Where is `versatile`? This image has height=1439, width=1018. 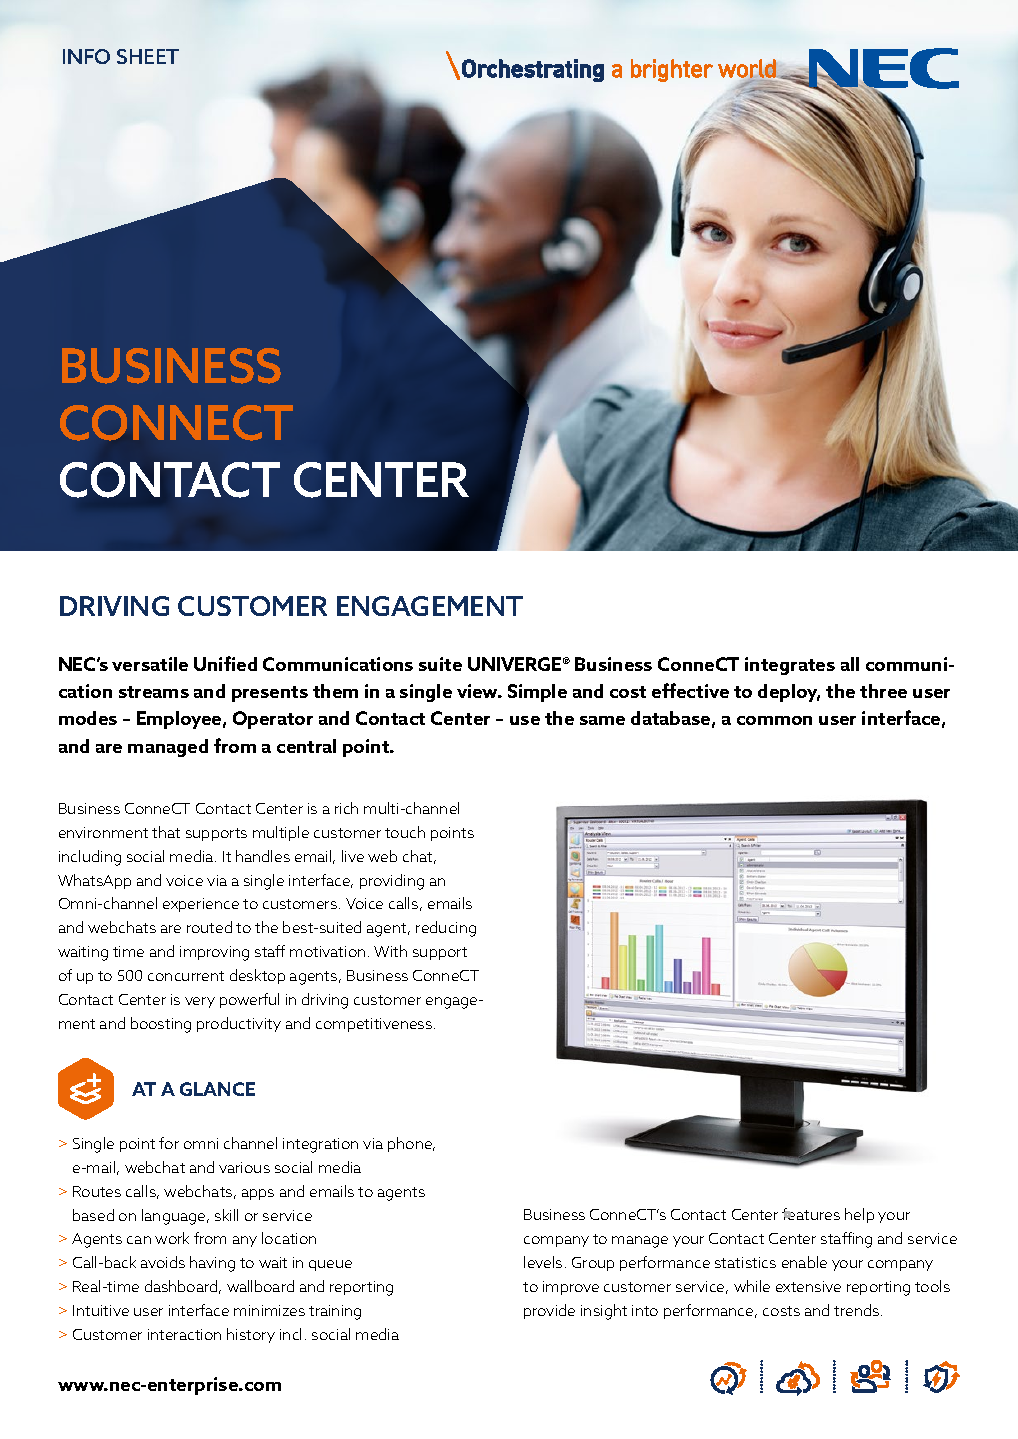
versatile is located at coordinates (150, 664).
